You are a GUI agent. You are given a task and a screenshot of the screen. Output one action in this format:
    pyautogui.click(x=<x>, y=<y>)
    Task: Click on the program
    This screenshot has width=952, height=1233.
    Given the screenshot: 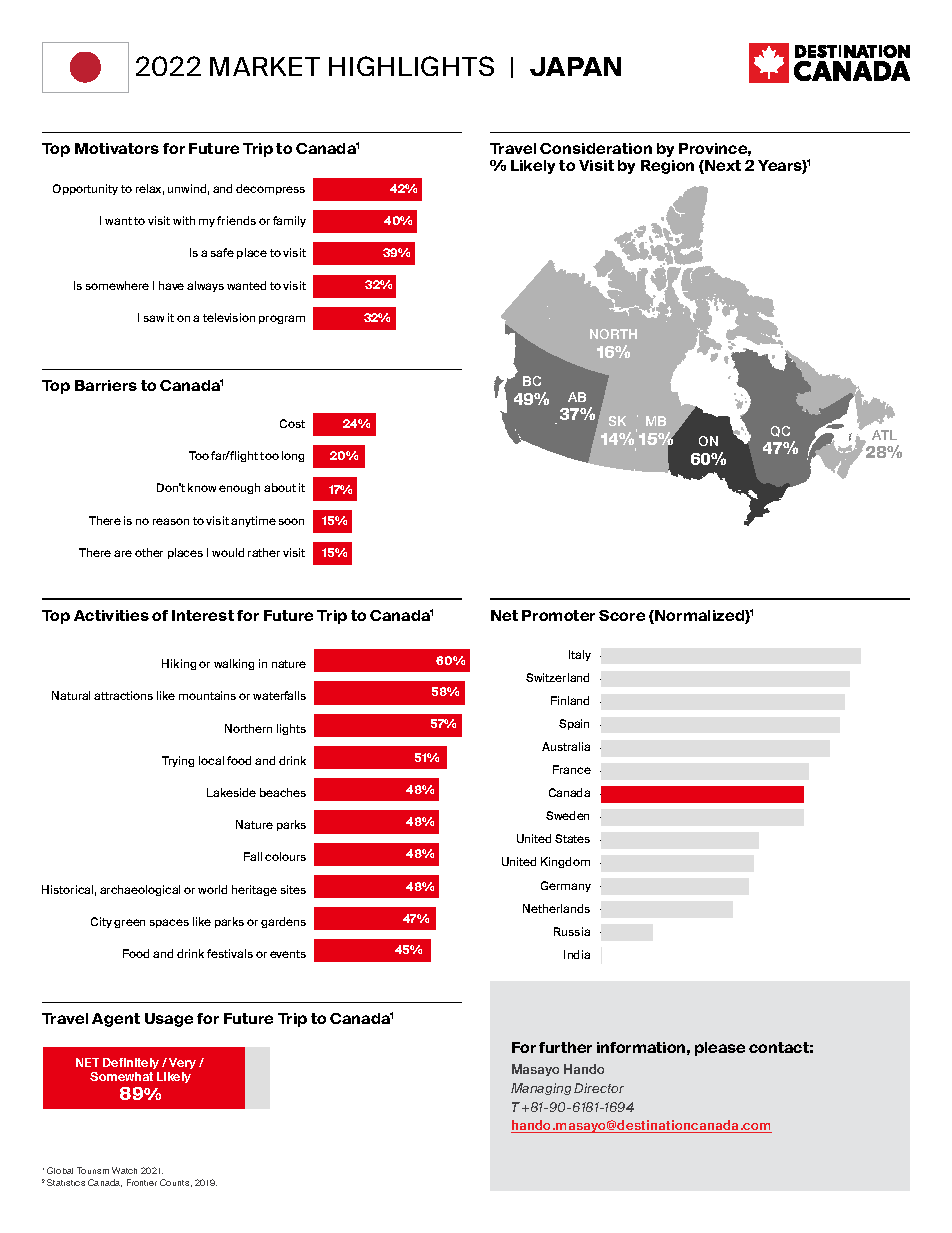 What is the action you would take?
    pyautogui.click(x=282, y=319)
